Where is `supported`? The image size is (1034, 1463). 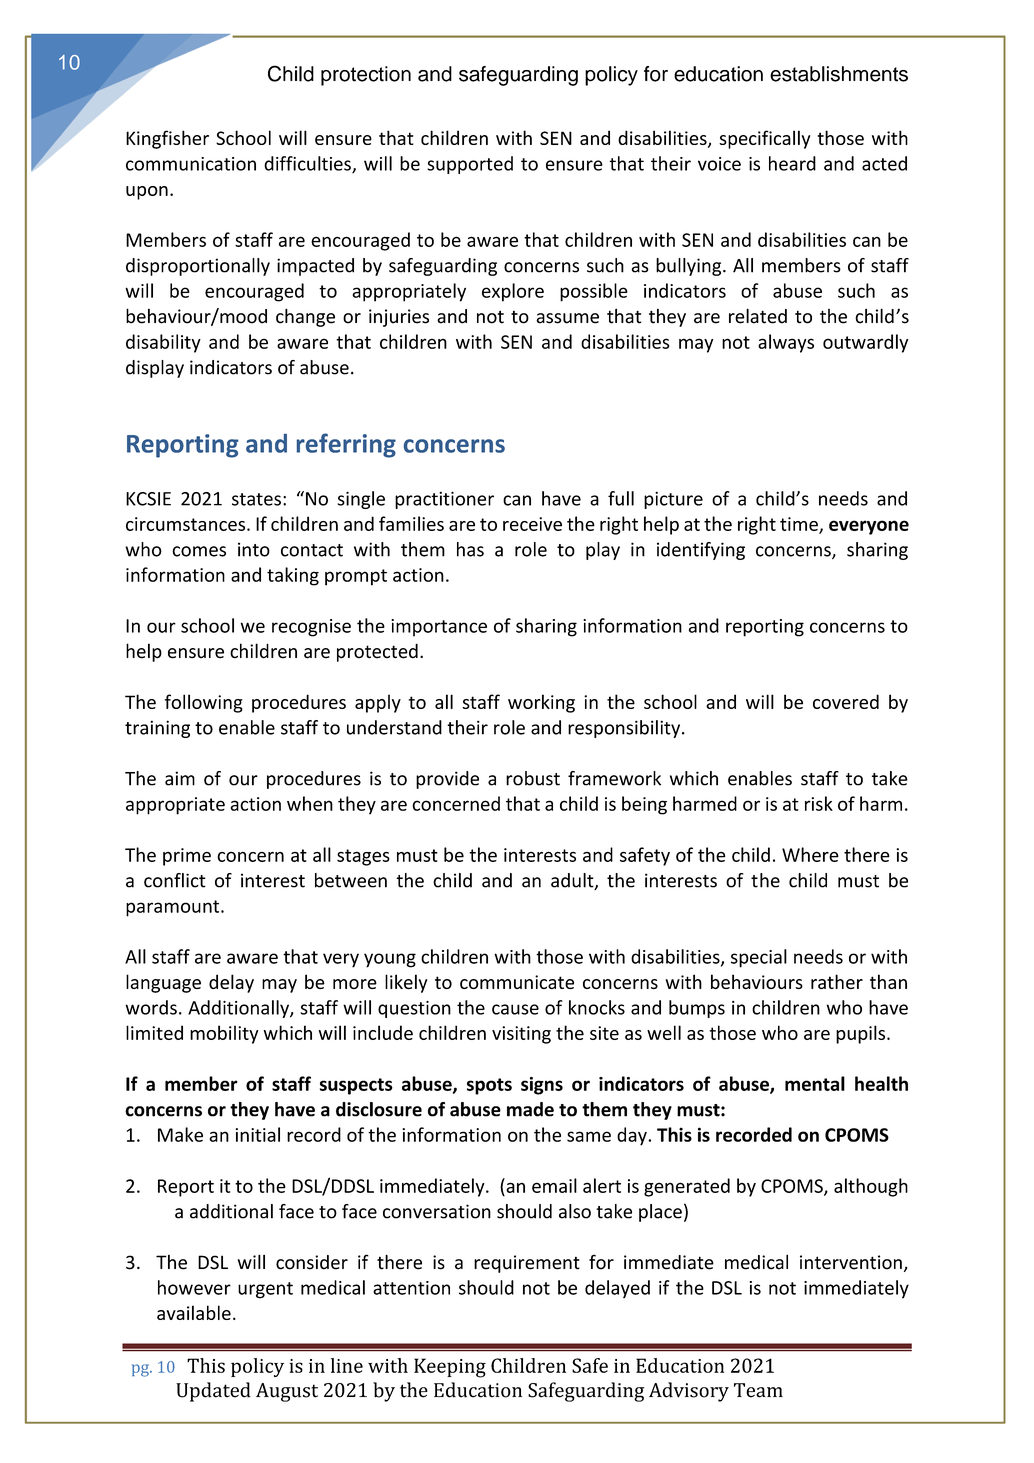 supported is located at coordinates (470, 165).
